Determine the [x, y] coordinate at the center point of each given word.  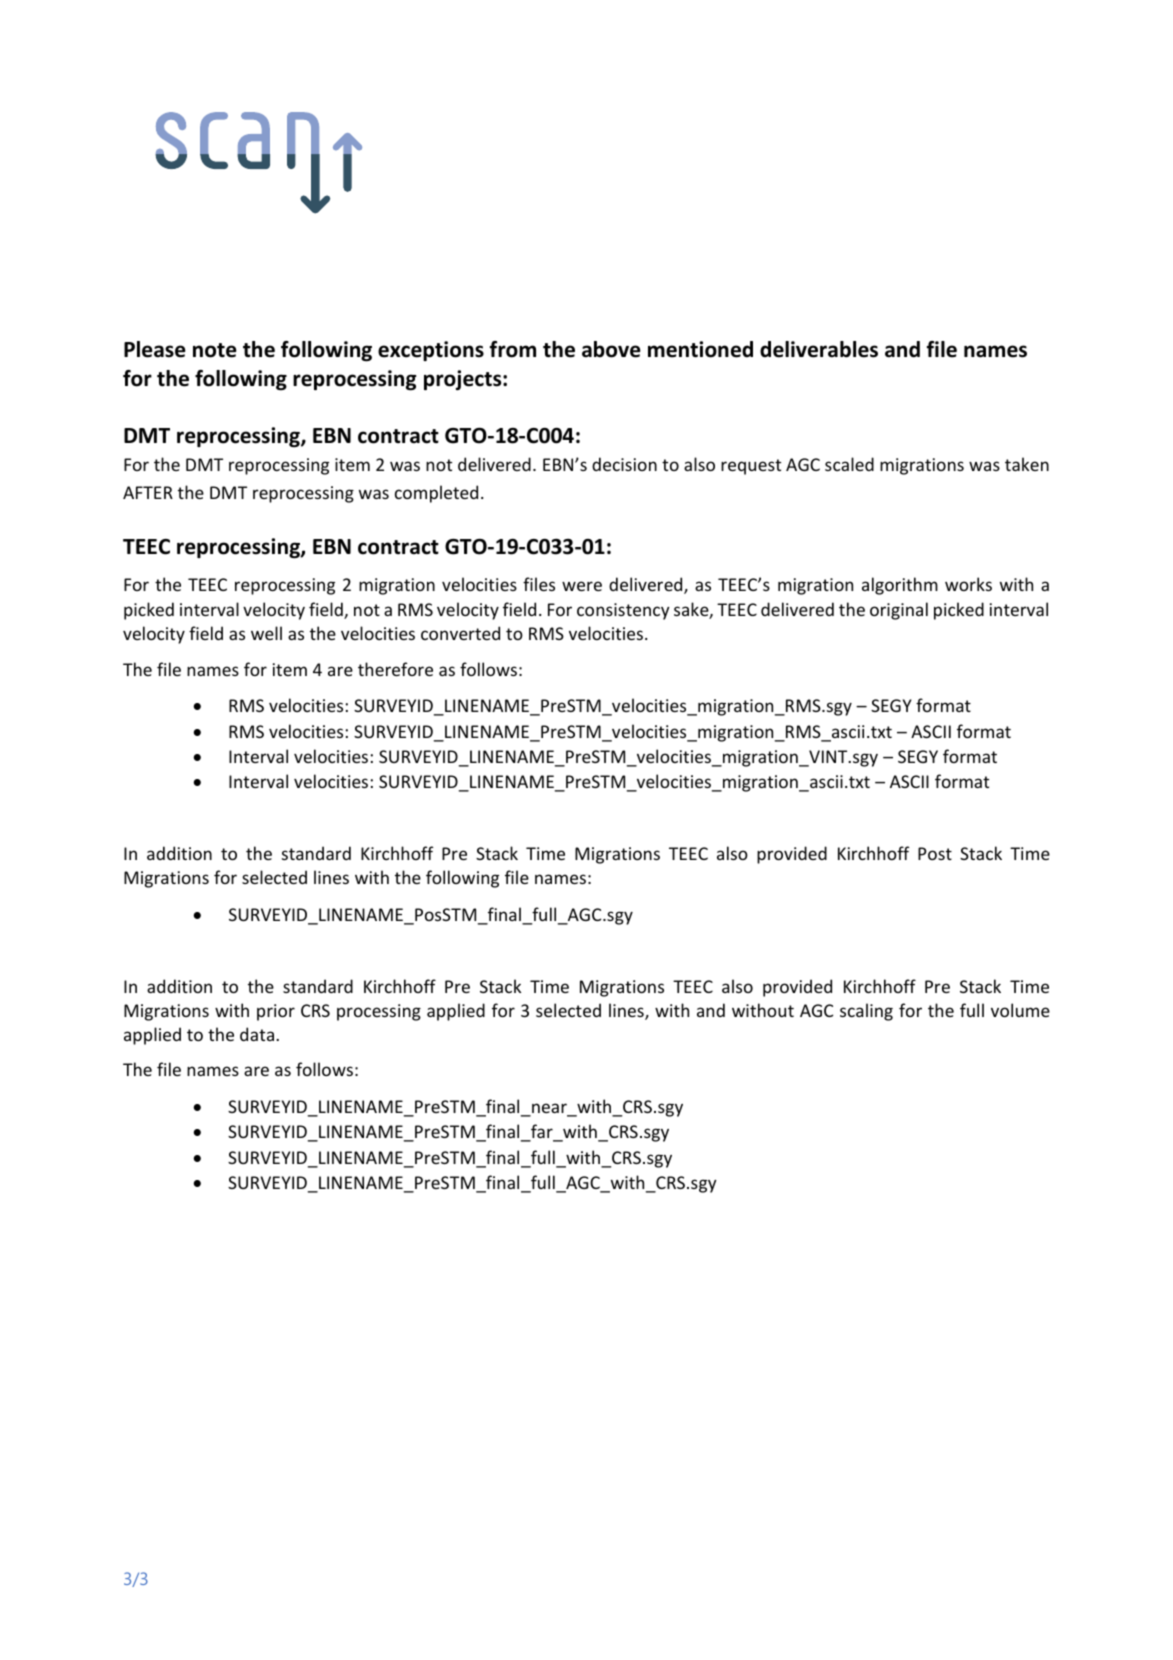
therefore [395, 669]
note [215, 350]
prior [276, 1012]
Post [935, 853]
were [582, 586]
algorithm [900, 586]
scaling [866, 1012]
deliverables [819, 349]
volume [1020, 1010]
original [899, 611]
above [611, 349]
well [266, 633]
